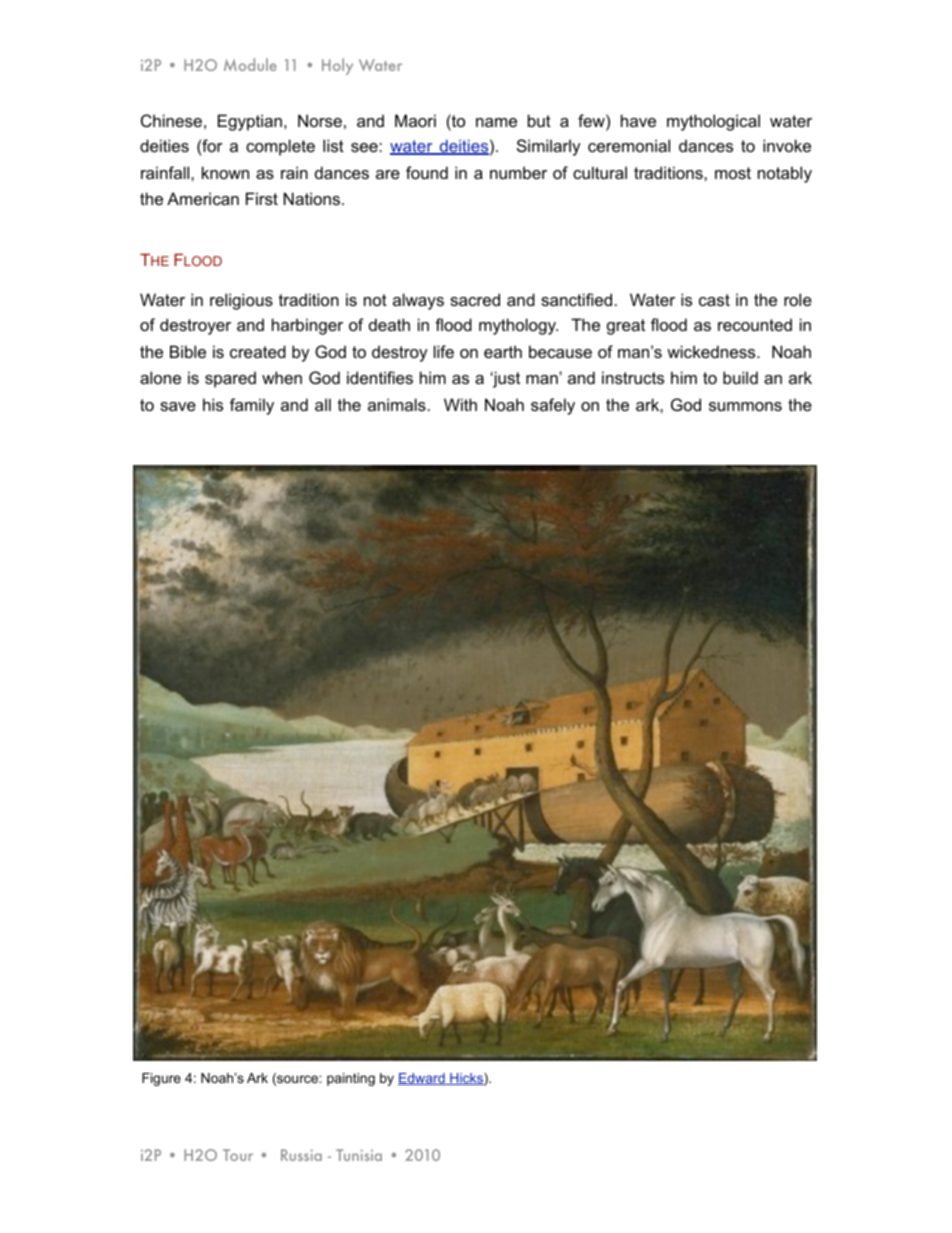 This document has height=1233, width=952. What do you see at coordinates (161, 1079) in the document?
I see `Figure` at bounding box center [161, 1079].
